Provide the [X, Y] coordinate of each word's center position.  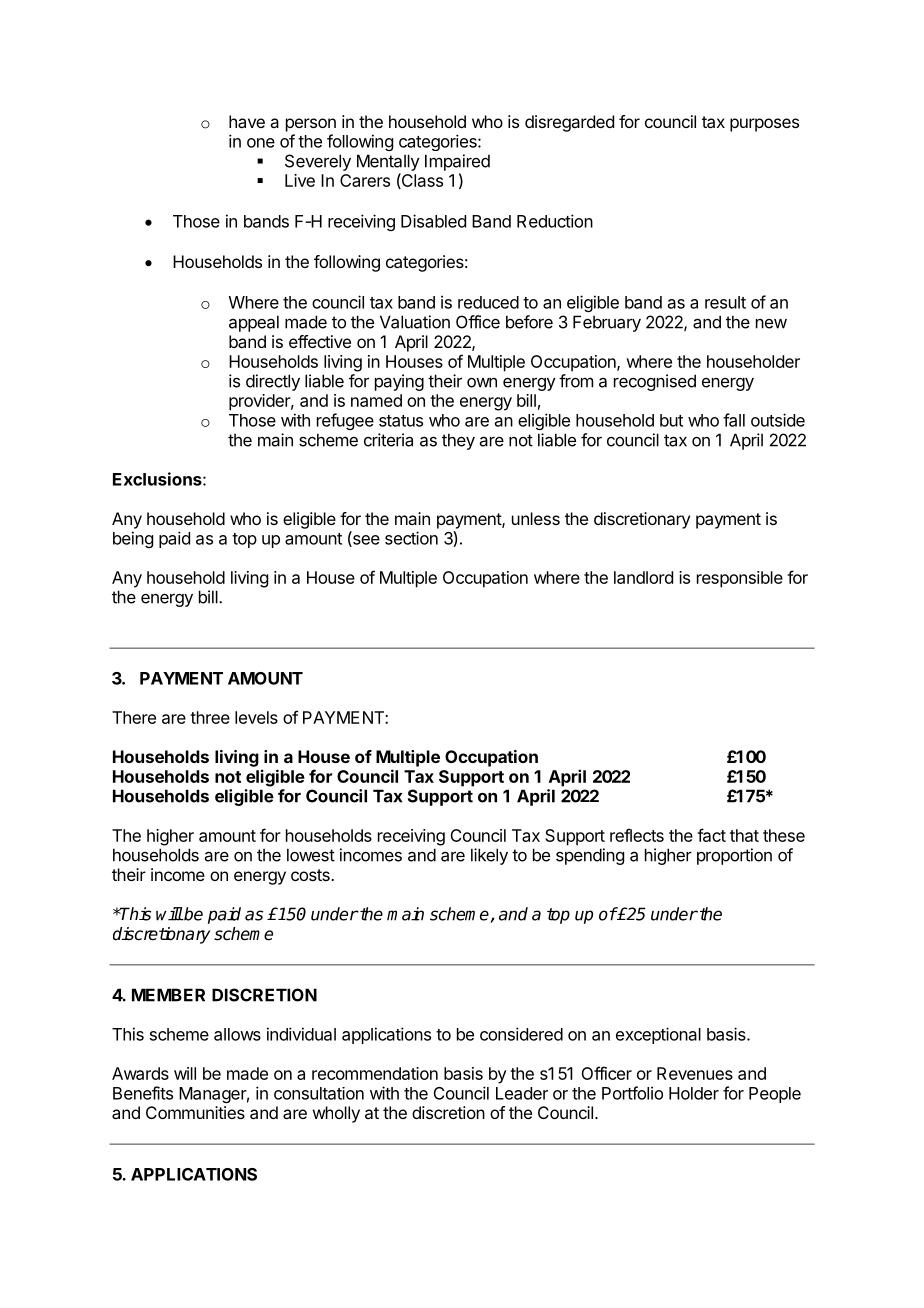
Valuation [415, 322]
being [133, 539]
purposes [764, 125]
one [261, 143]
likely [489, 856]
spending [590, 856]
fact [711, 835]
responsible [740, 579]
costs [311, 875]
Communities [195, 1112]
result [725, 302]
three [210, 717]
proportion [734, 856]
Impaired [457, 162]
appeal [254, 323]
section [411, 538]
